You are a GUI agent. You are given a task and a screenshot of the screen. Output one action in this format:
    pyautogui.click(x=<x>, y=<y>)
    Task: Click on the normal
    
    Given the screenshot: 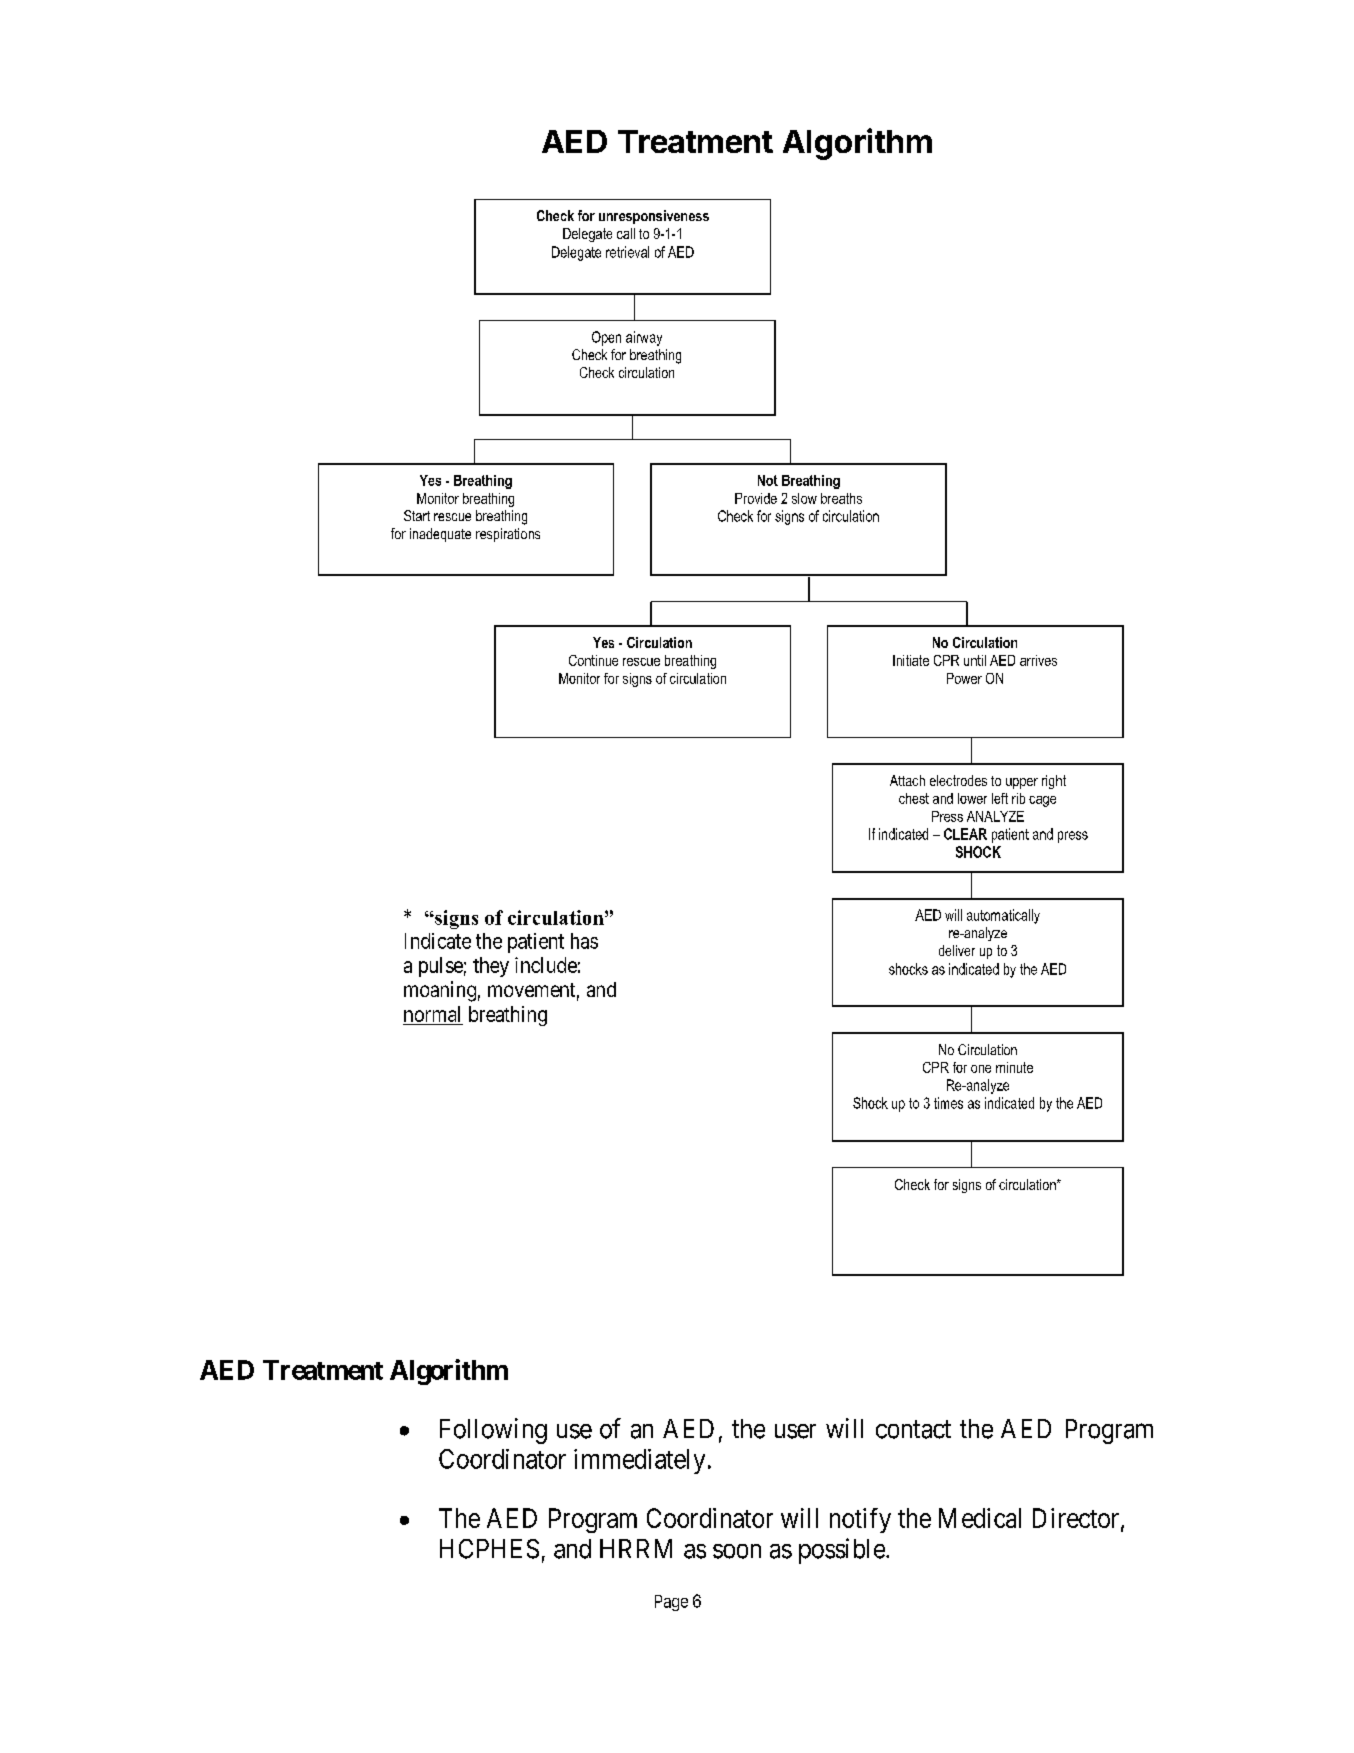 What is the action you would take?
    pyautogui.click(x=432, y=1014)
